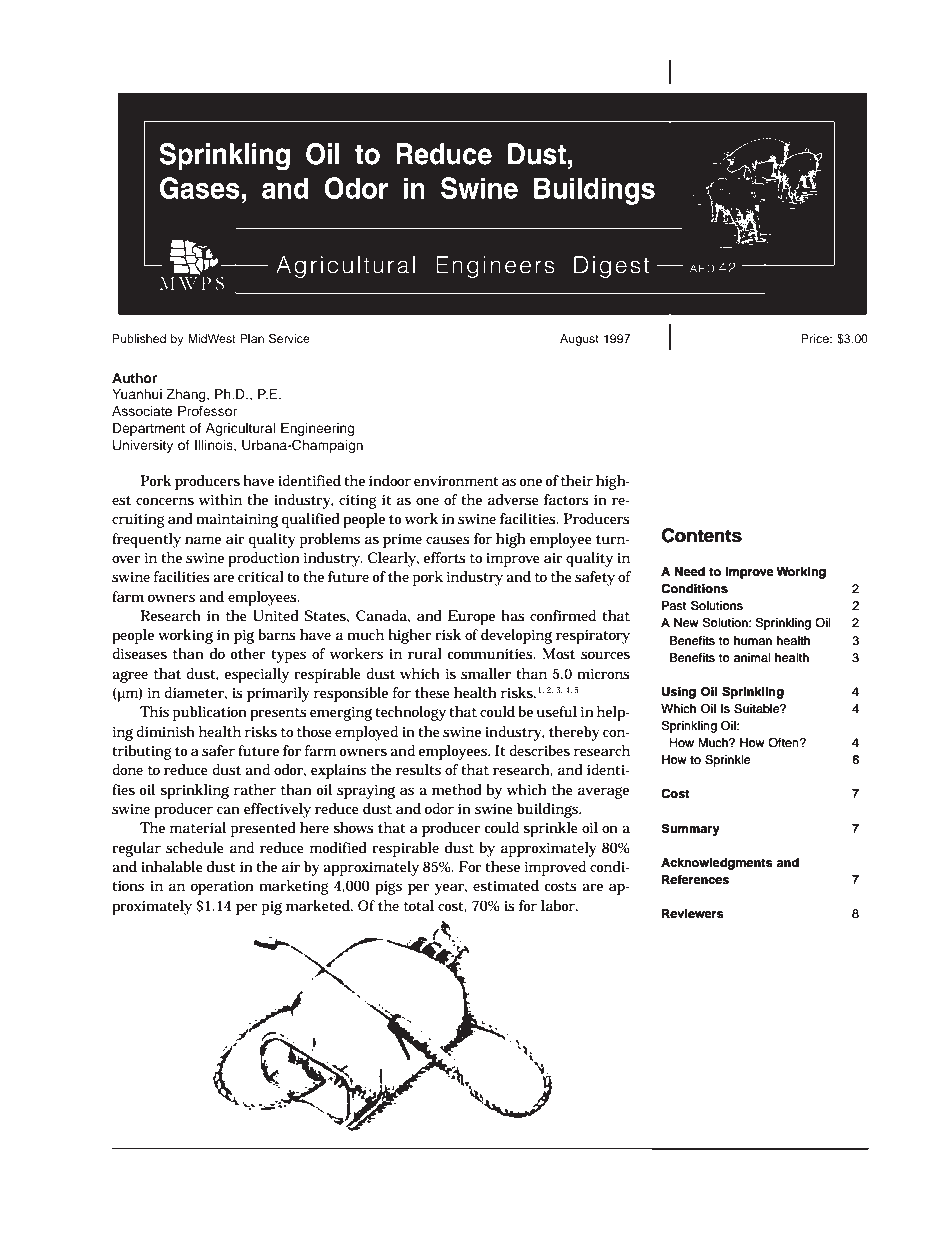  What do you see at coordinates (579, 340) in the screenshot?
I see `August` at bounding box center [579, 340].
